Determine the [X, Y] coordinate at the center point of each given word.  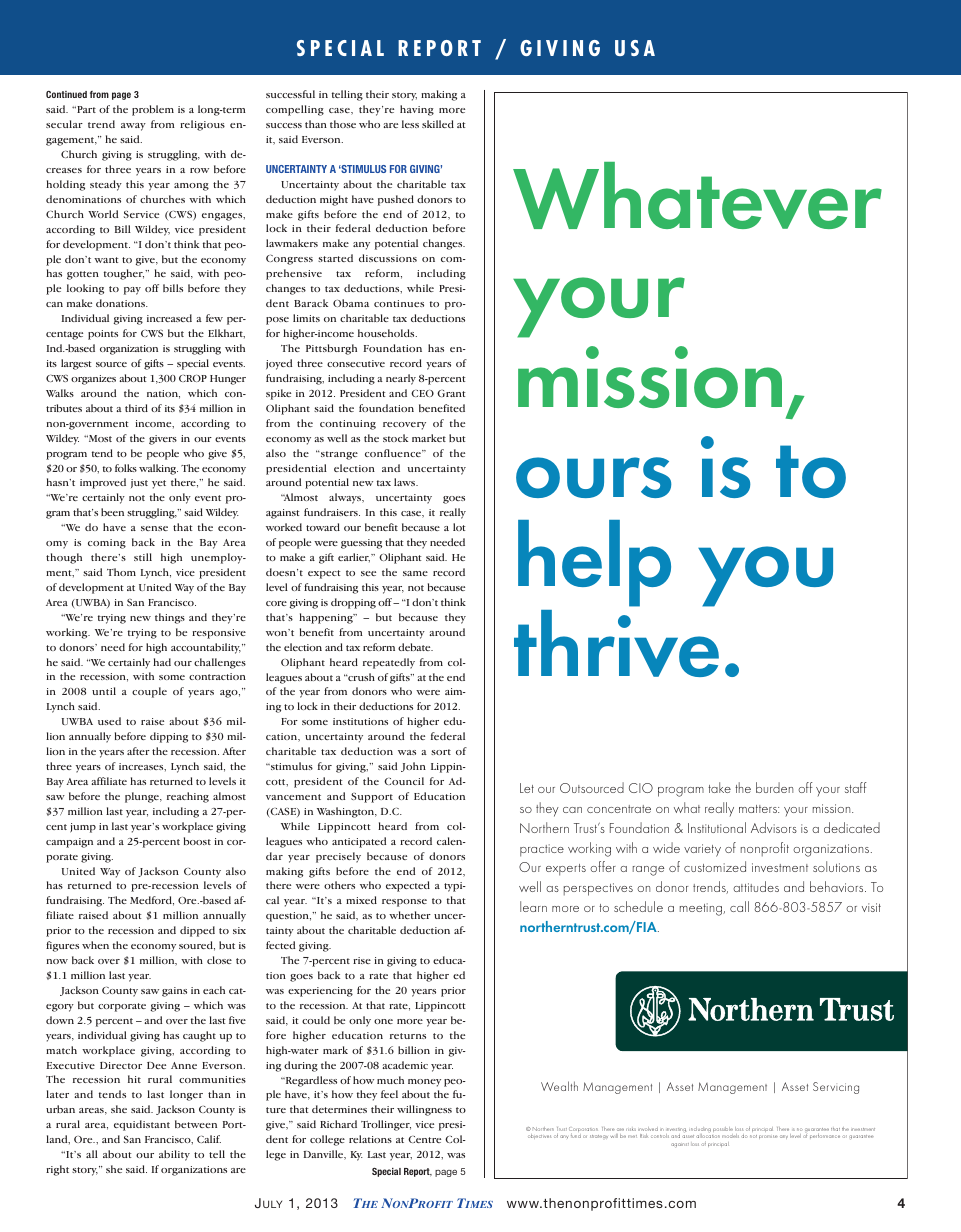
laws [406, 482]
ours [593, 477]
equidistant [142, 1125]
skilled [438, 124]
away [133, 127]
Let [527, 788]
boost [197, 841]
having [417, 110]
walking [158, 469]
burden [774, 787]
